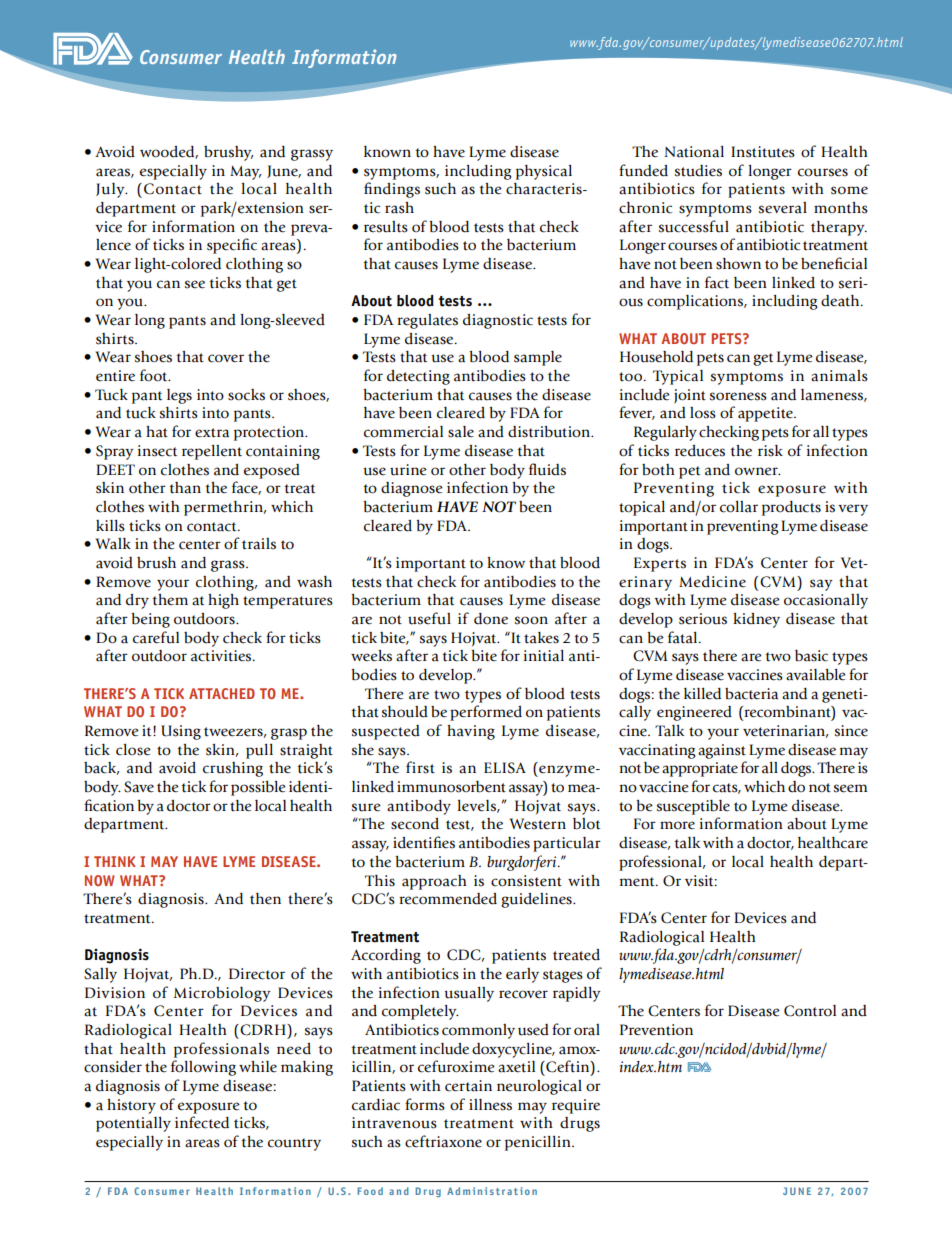 This screenshot has height=1233, width=952. I want to click on several, so click(783, 208).
